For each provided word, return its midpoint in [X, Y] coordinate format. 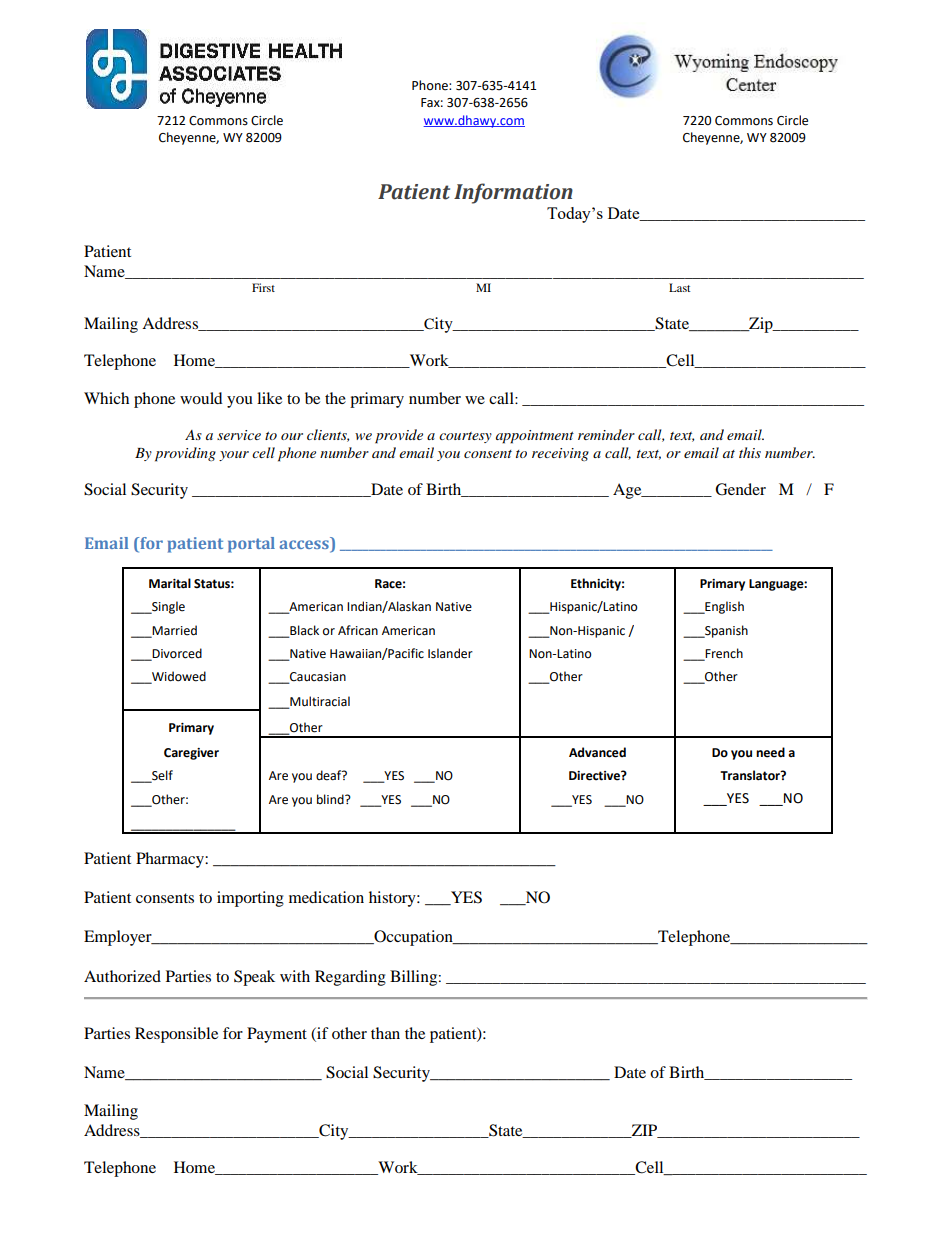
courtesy [465, 437]
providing [185, 454]
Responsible [176, 1035]
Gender [740, 489]
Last [680, 287]
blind [331, 799]
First [263, 287]
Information [513, 193]
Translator [751, 775]
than [385, 1033]
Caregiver [191, 754]
